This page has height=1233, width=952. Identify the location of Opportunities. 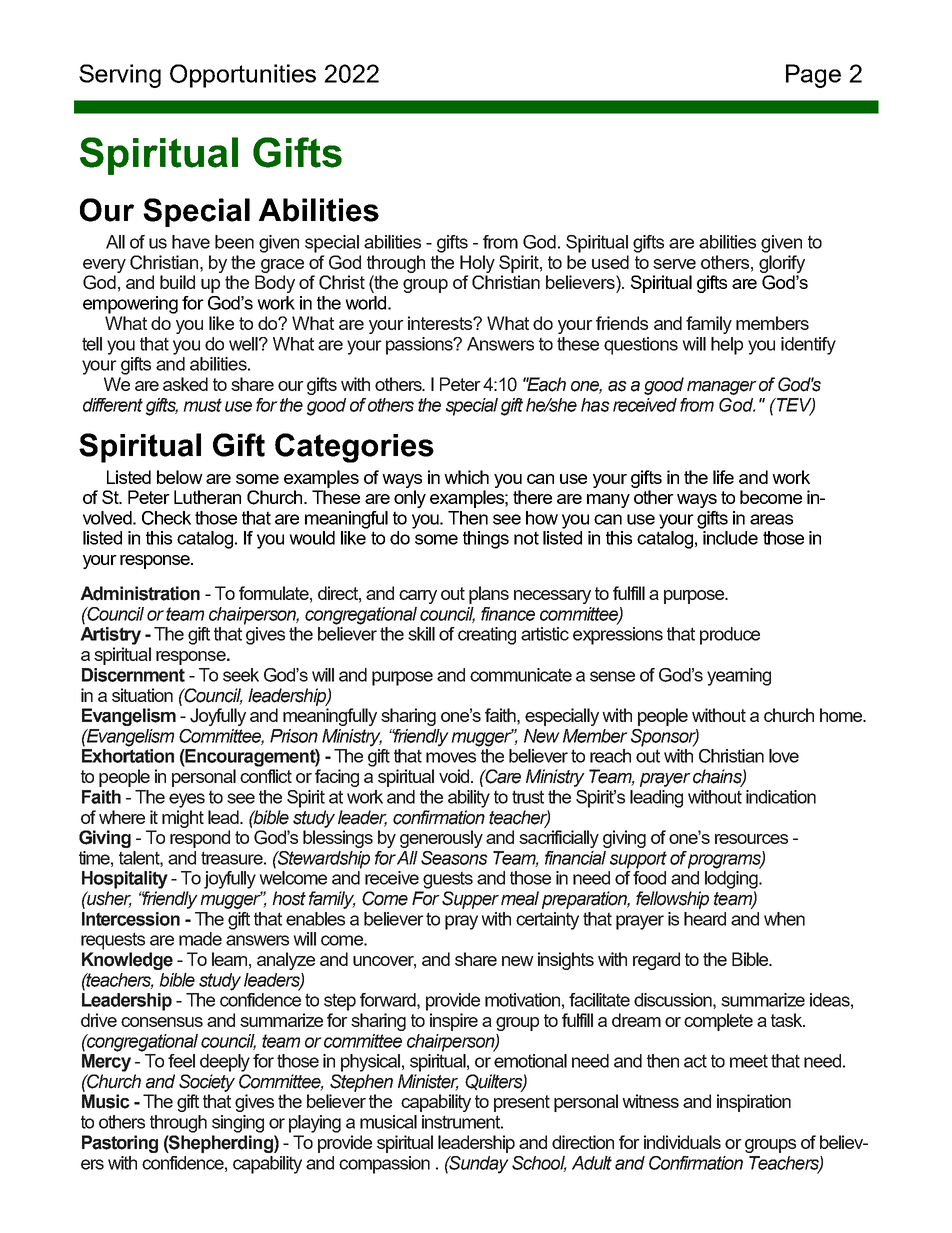
(243, 76).
